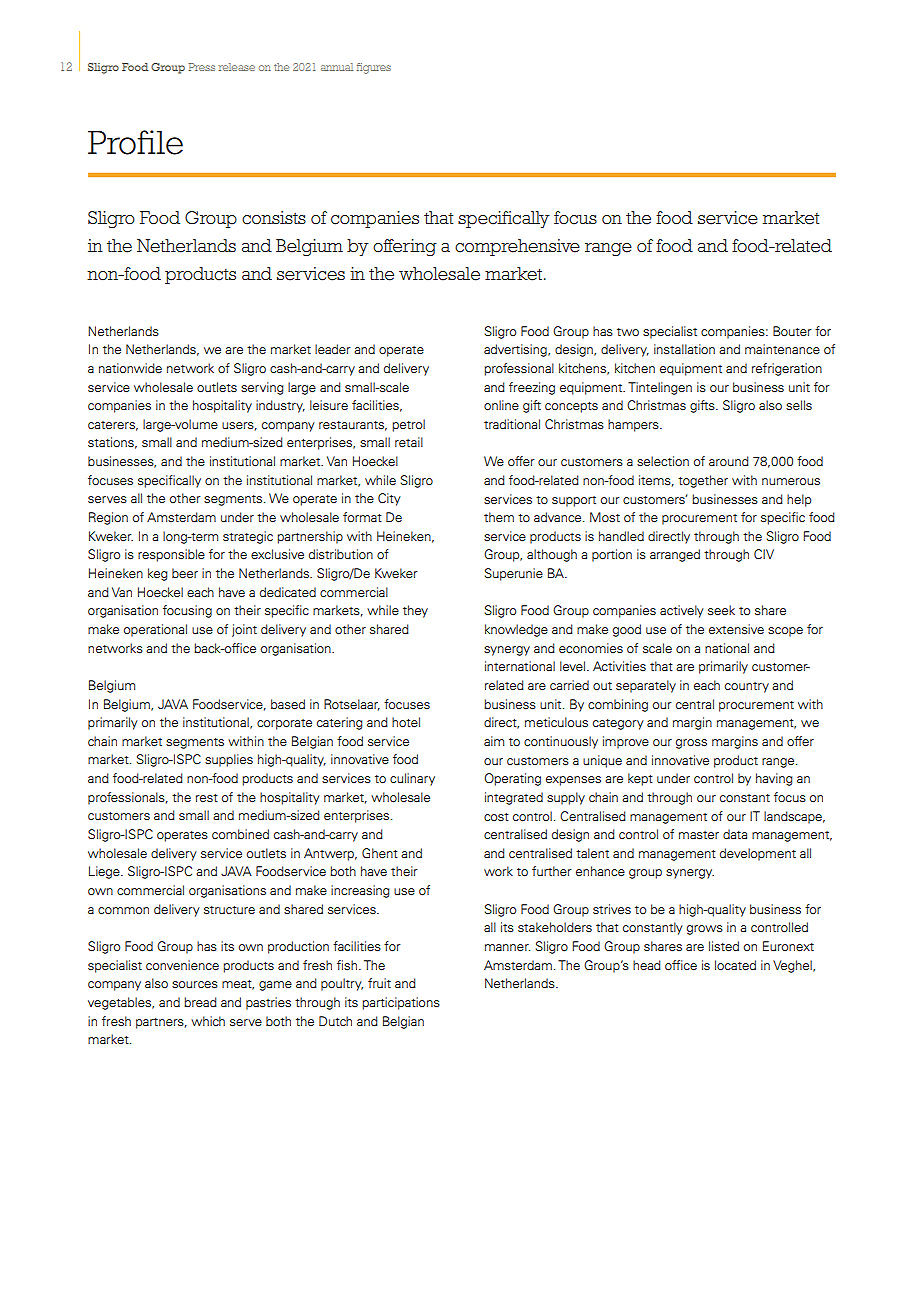 This screenshot has height=1308, width=924. Describe the element at coordinates (401, 1003) in the screenshot. I see `participations` at that location.
